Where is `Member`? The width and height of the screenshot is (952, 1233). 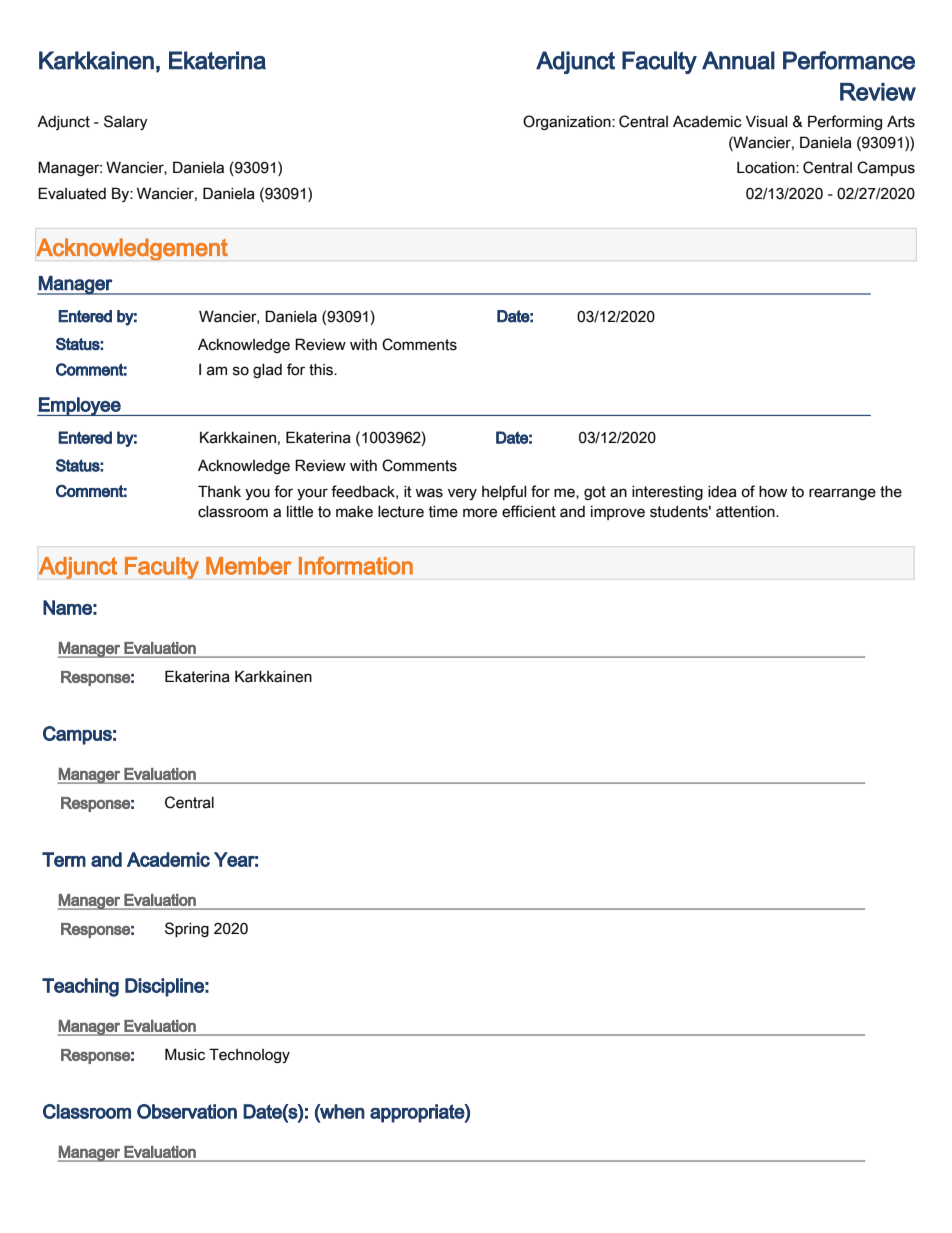 Member is located at coordinates (248, 566).
